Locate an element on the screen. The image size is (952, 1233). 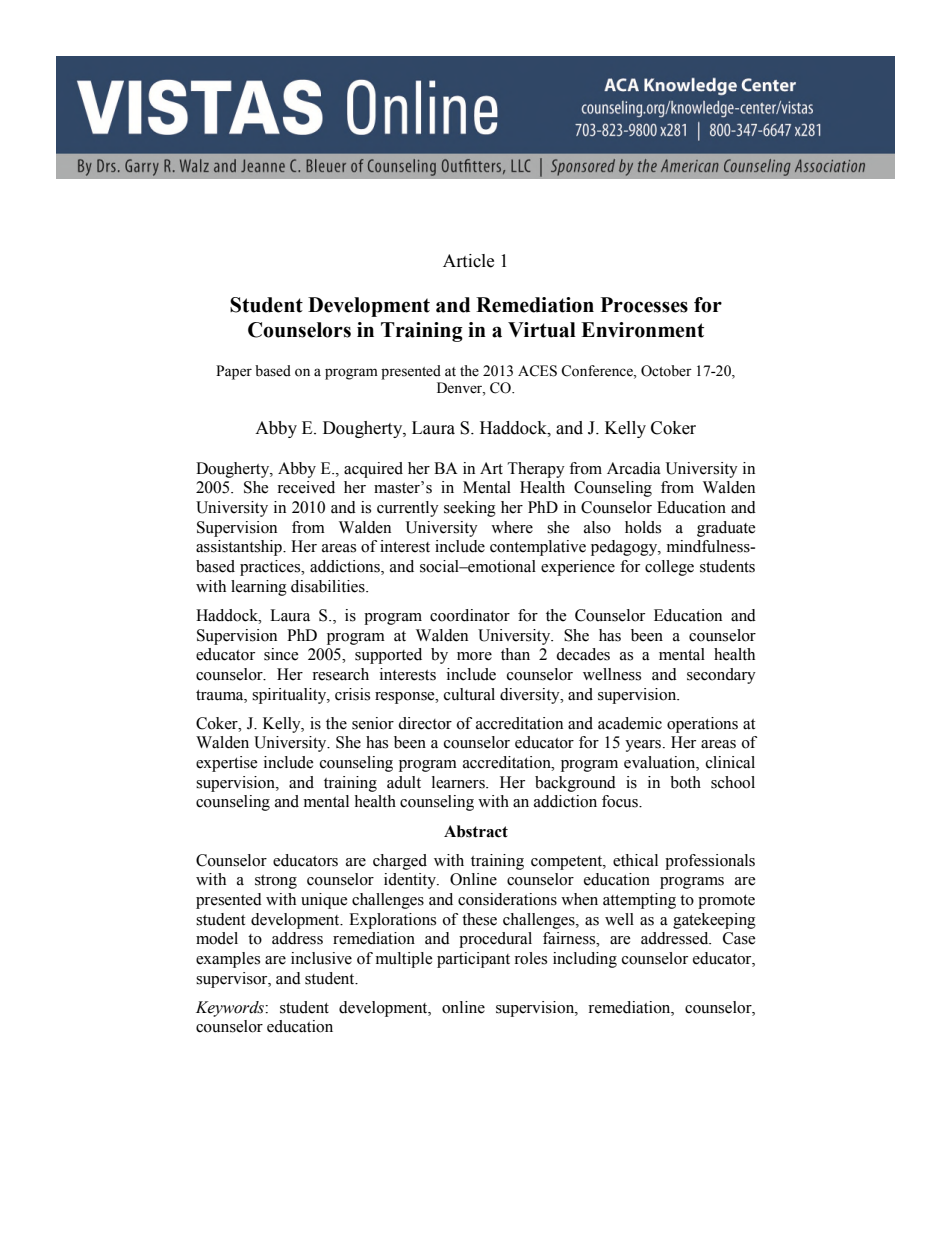
operations is located at coordinates (702, 725).
